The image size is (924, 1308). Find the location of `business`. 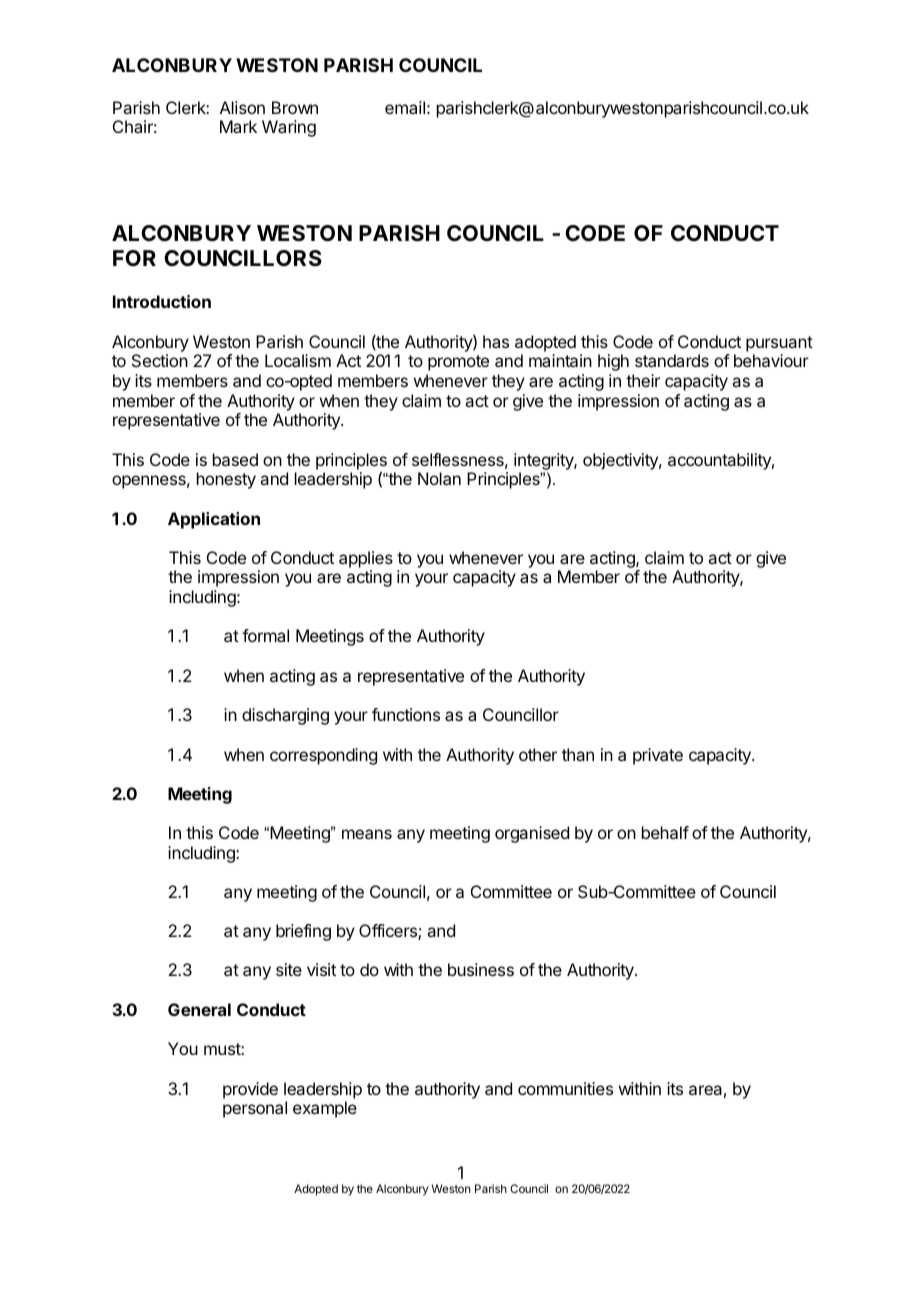

business is located at coordinates (481, 969).
